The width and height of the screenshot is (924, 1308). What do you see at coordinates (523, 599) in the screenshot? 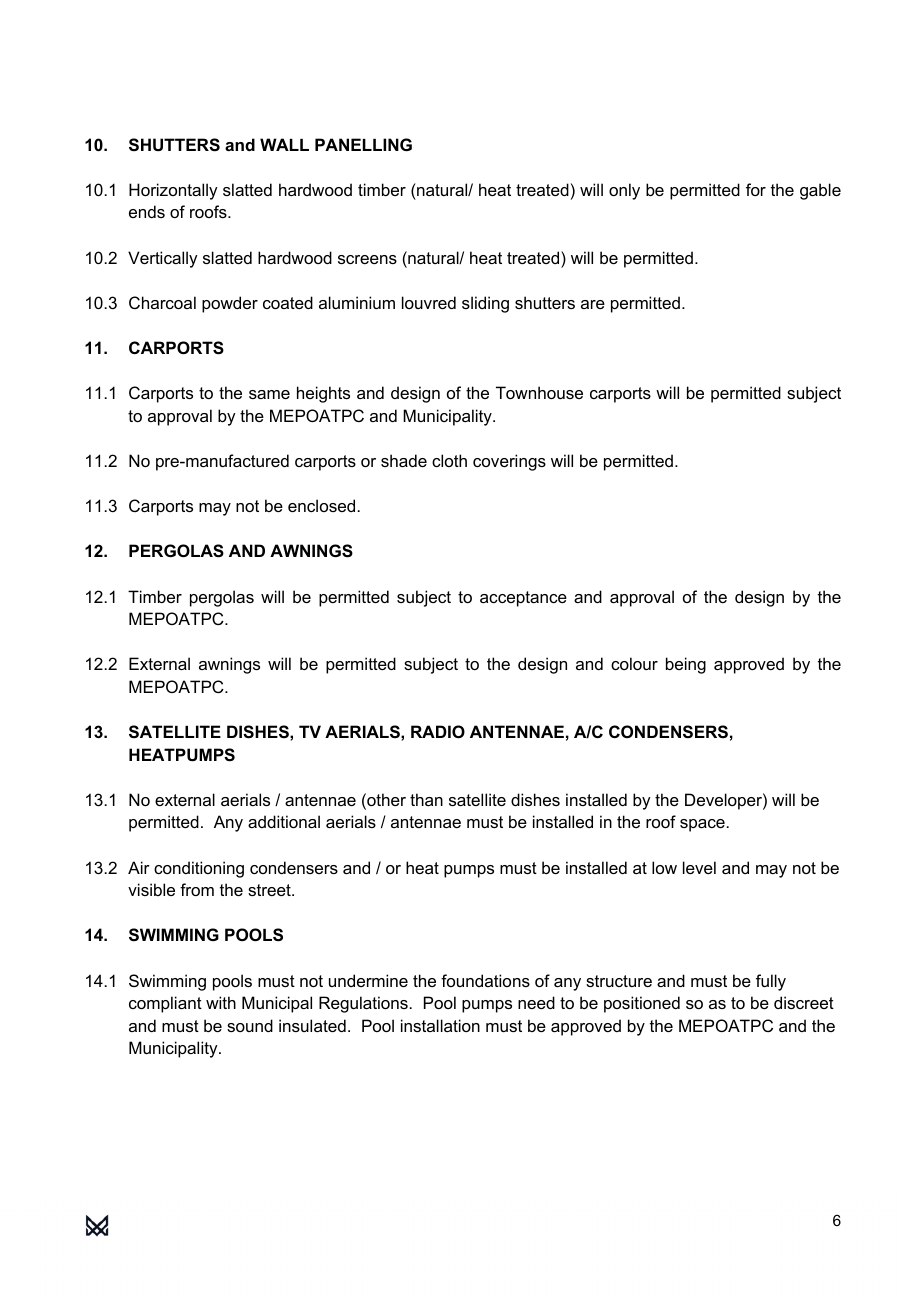
I see `acceptance` at bounding box center [523, 599].
